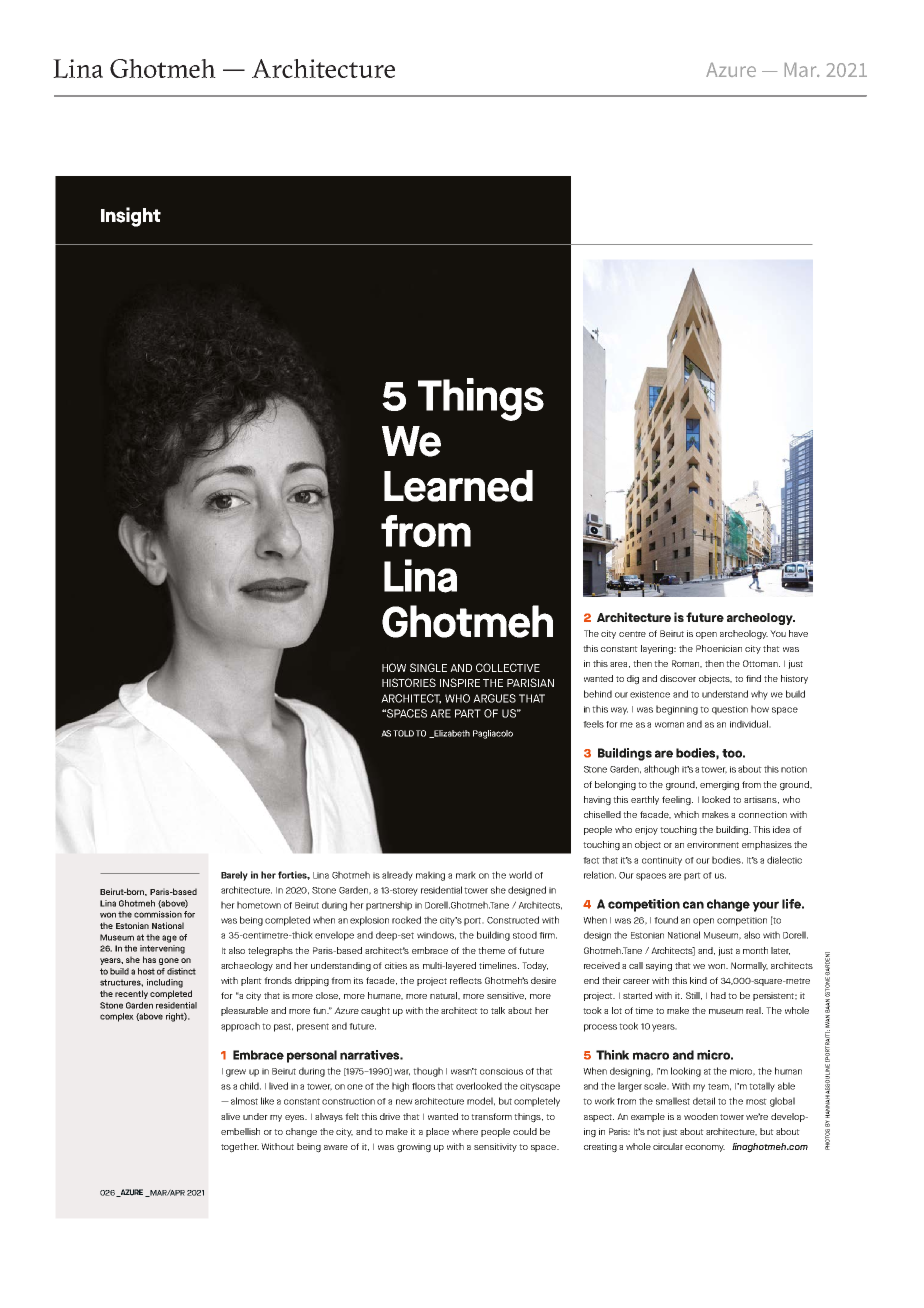 The height and width of the screenshot is (1308, 924). I want to click on alive, so click(230, 1116).
